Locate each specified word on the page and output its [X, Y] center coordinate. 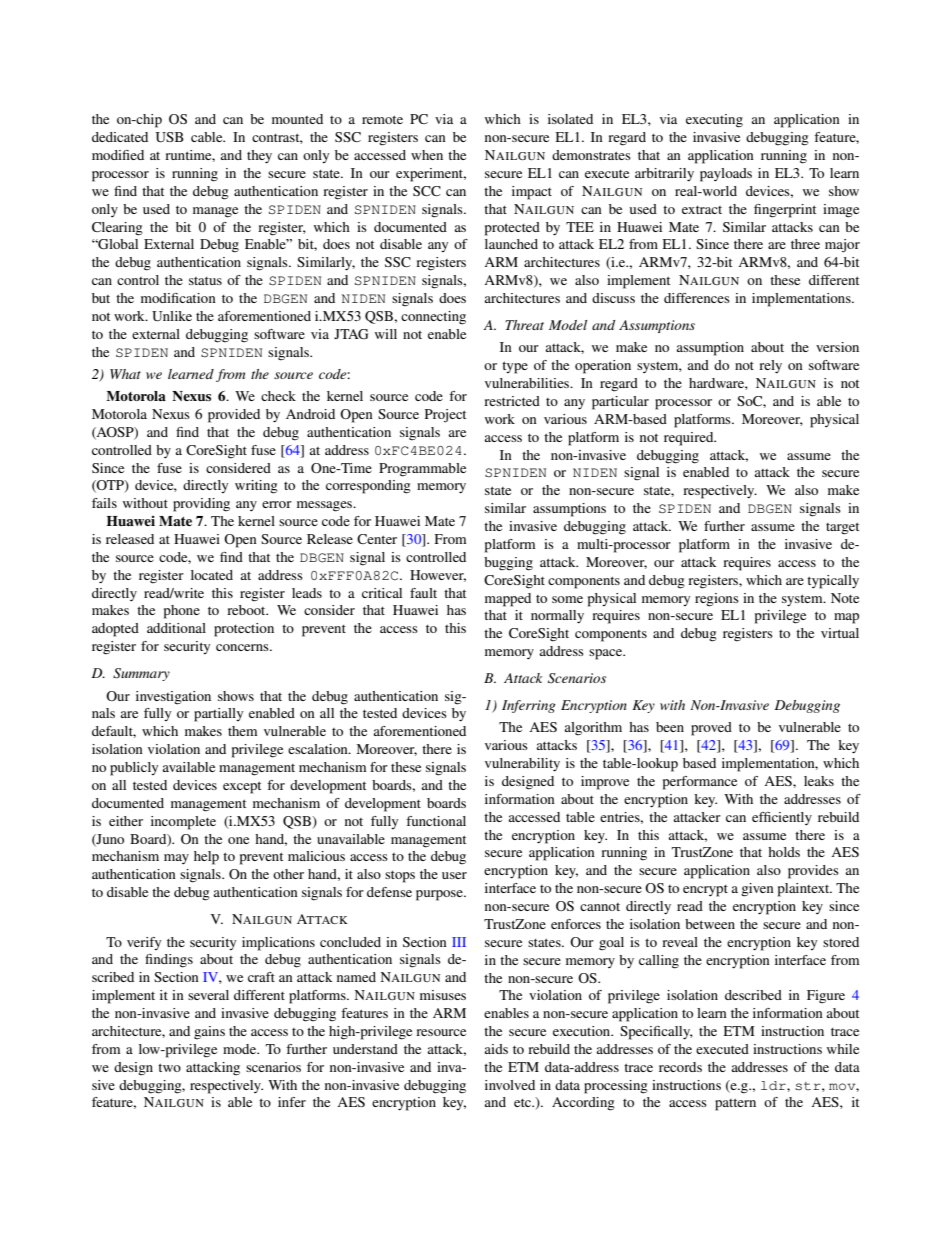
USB [170, 137]
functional [436, 821]
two [169, 1067]
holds [784, 852]
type [515, 367]
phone [182, 612]
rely [770, 367]
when [427, 155]
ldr [774, 1085]
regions [717, 600]
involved [510, 1085]
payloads [726, 175]
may [176, 859]
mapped [508, 600]
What [125, 374]
